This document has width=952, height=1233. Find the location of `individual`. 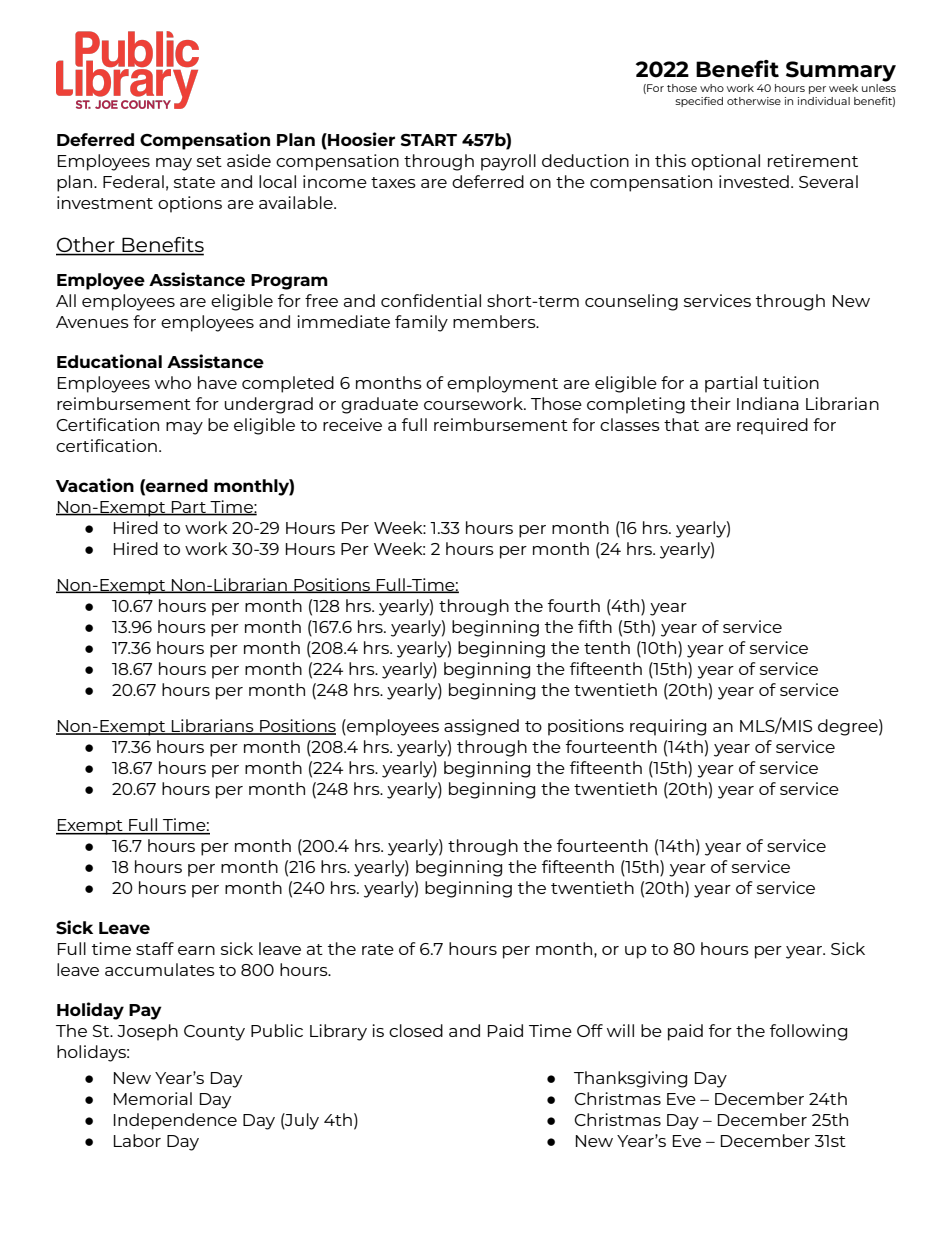

individual is located at coordinates (824, 101).
